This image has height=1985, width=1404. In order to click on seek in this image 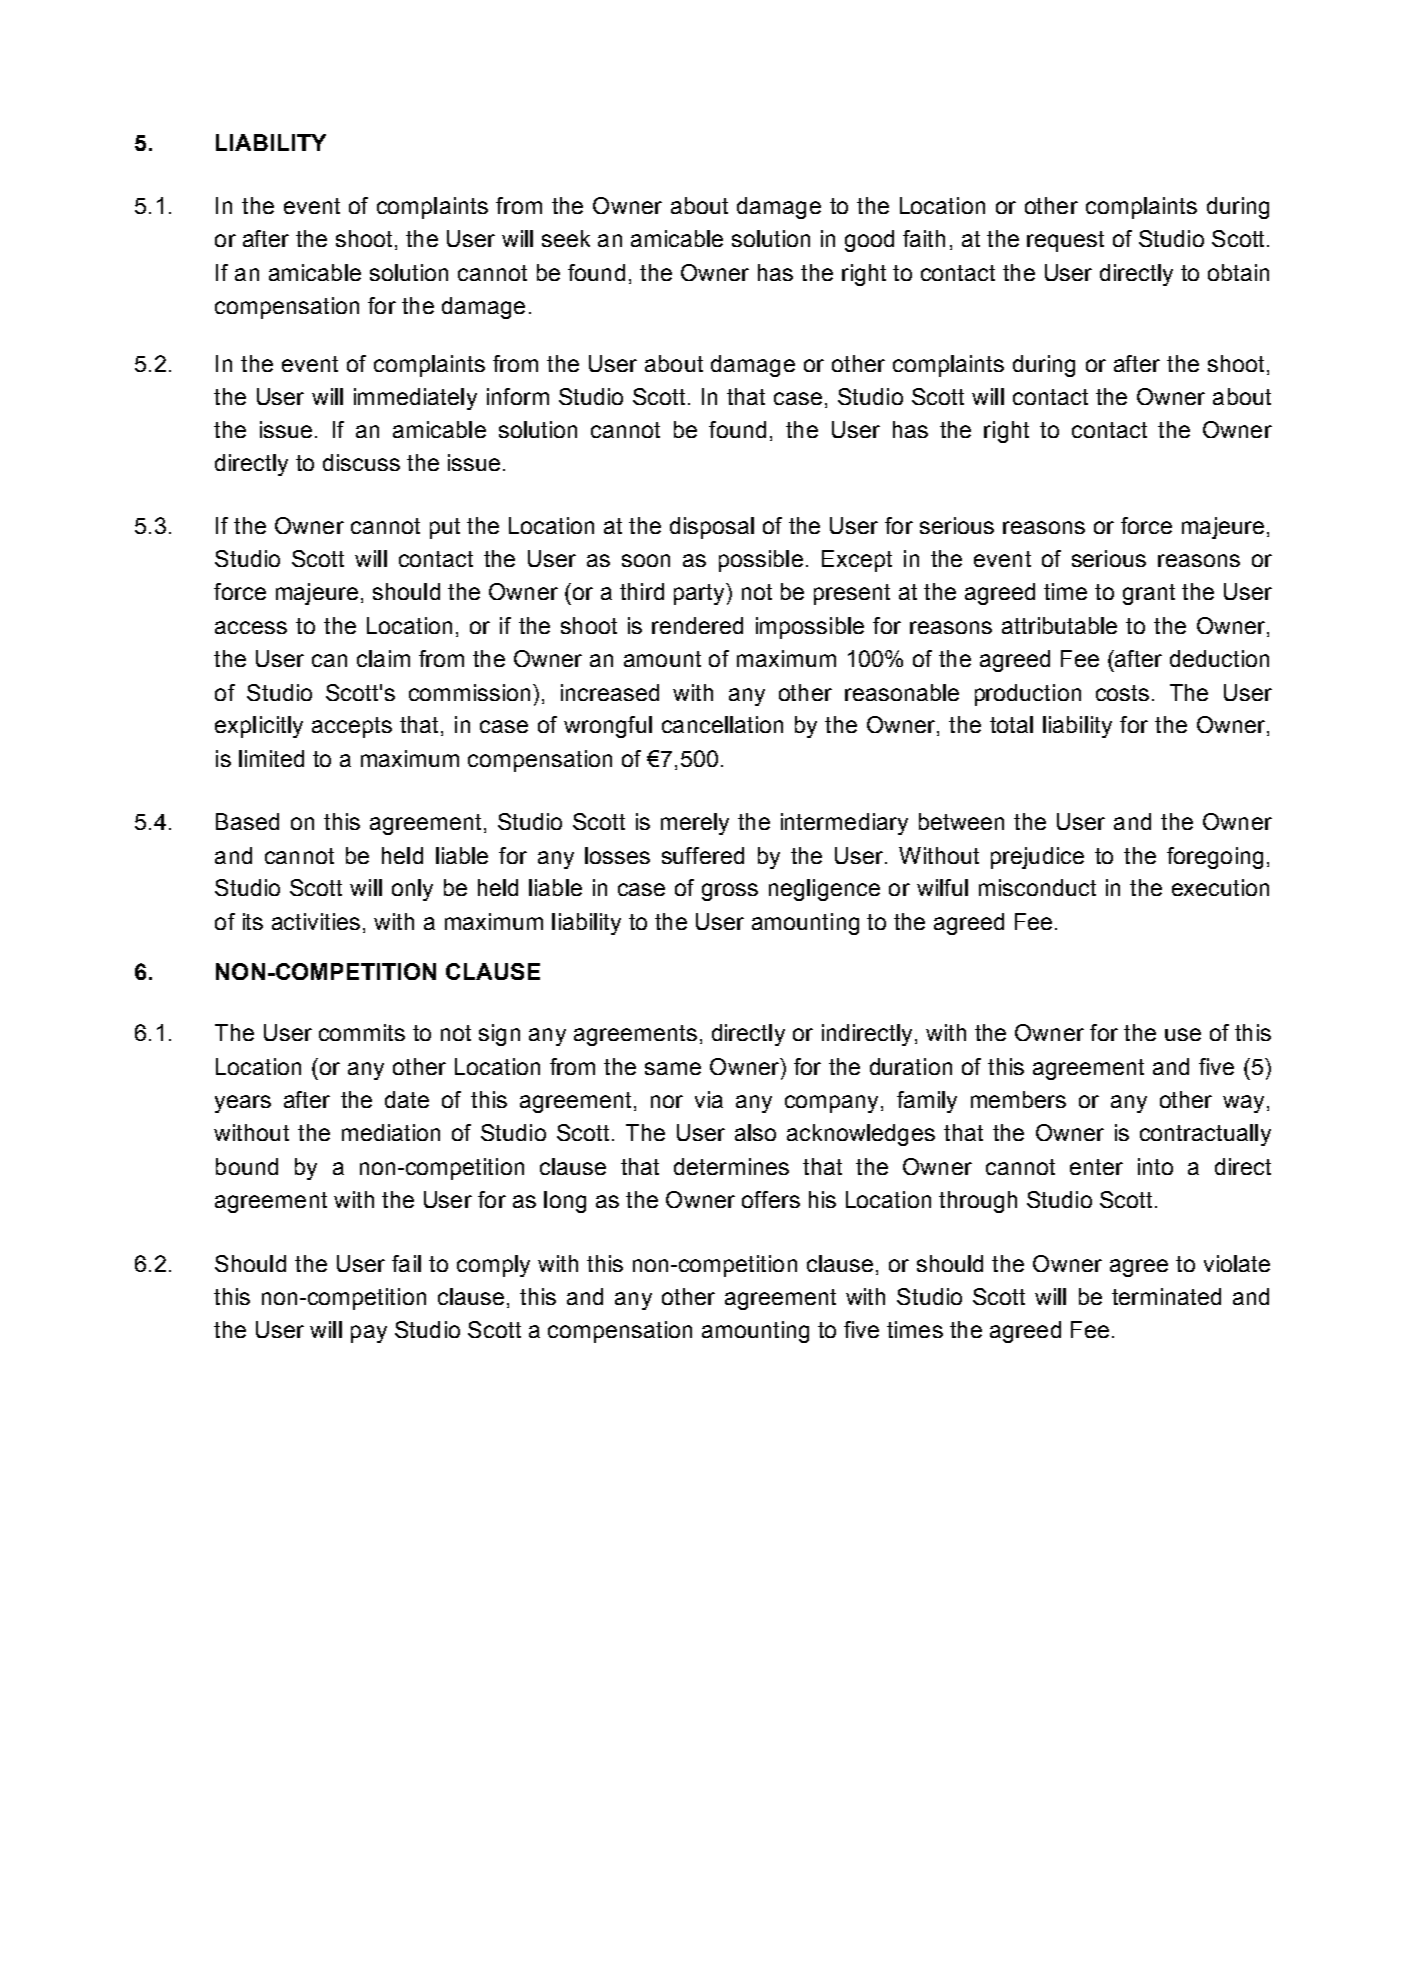, I will do `click(566, 238)`.
